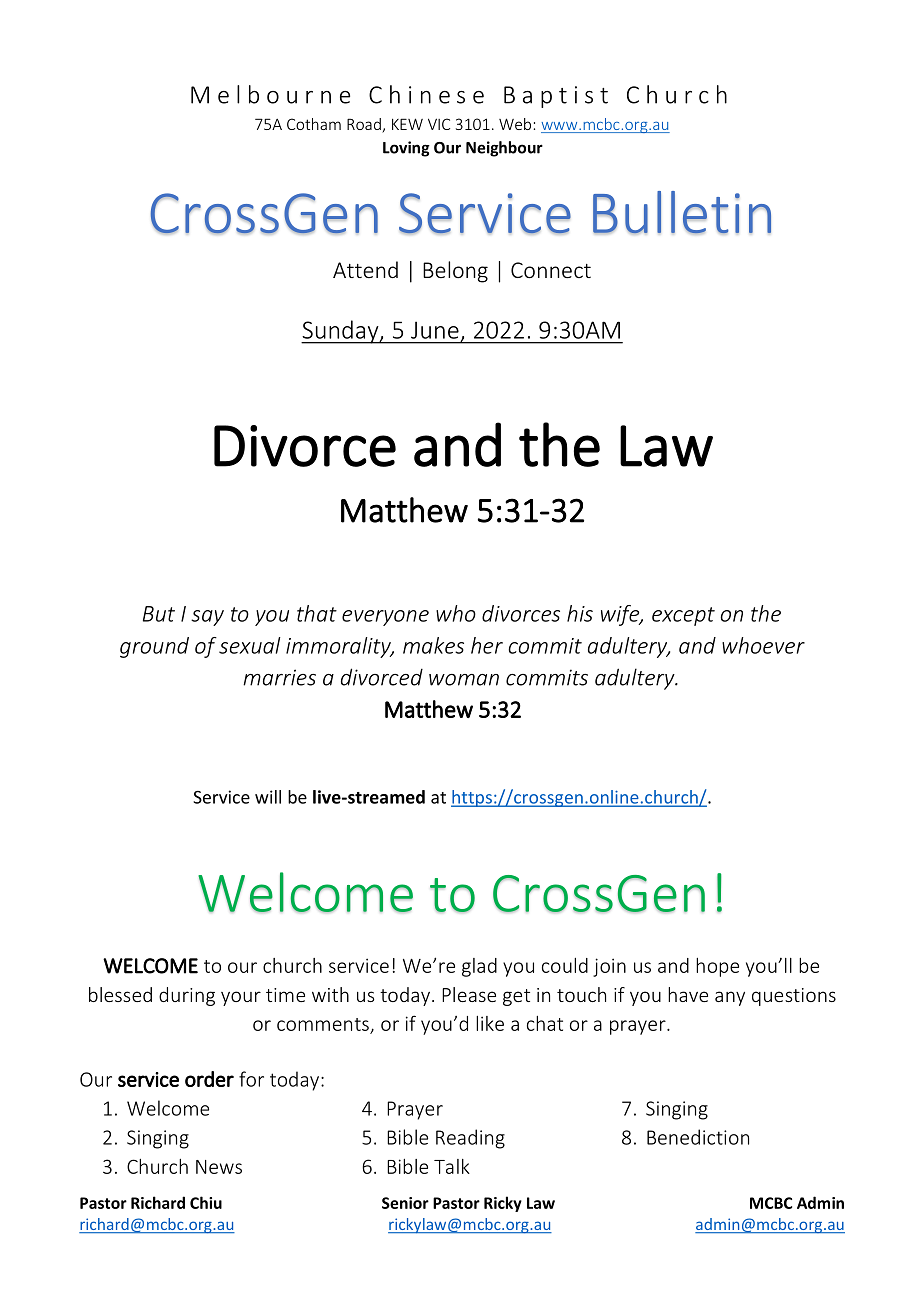 This page has height=1313, width=924. I want to click on glad, so click(479, 967).
